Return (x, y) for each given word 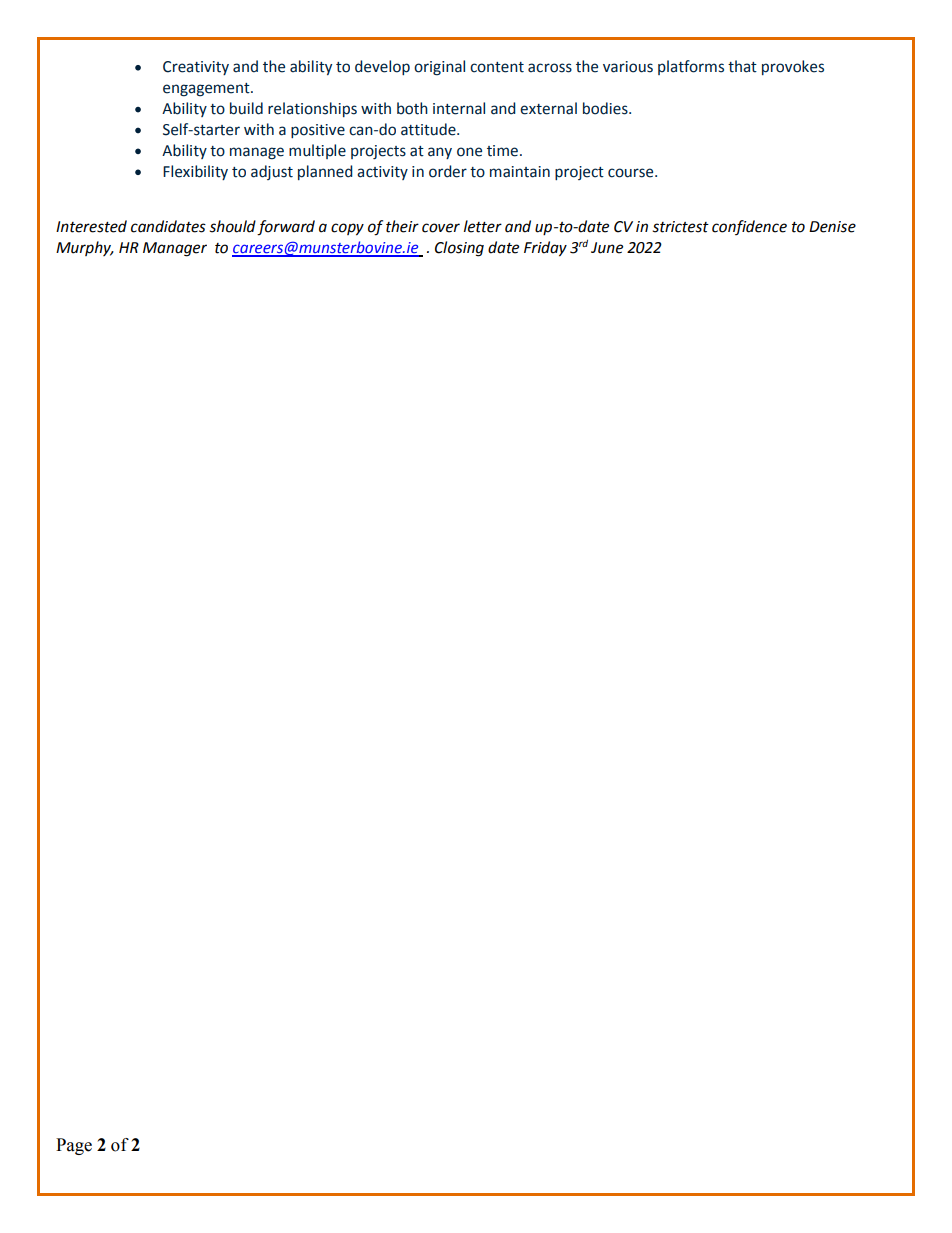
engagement (207, 90)
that (742, 66)
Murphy (84, 248)
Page (74, 1146)
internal (459, 108)
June (607, 248)
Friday (545, 249)
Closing (459, 249)
